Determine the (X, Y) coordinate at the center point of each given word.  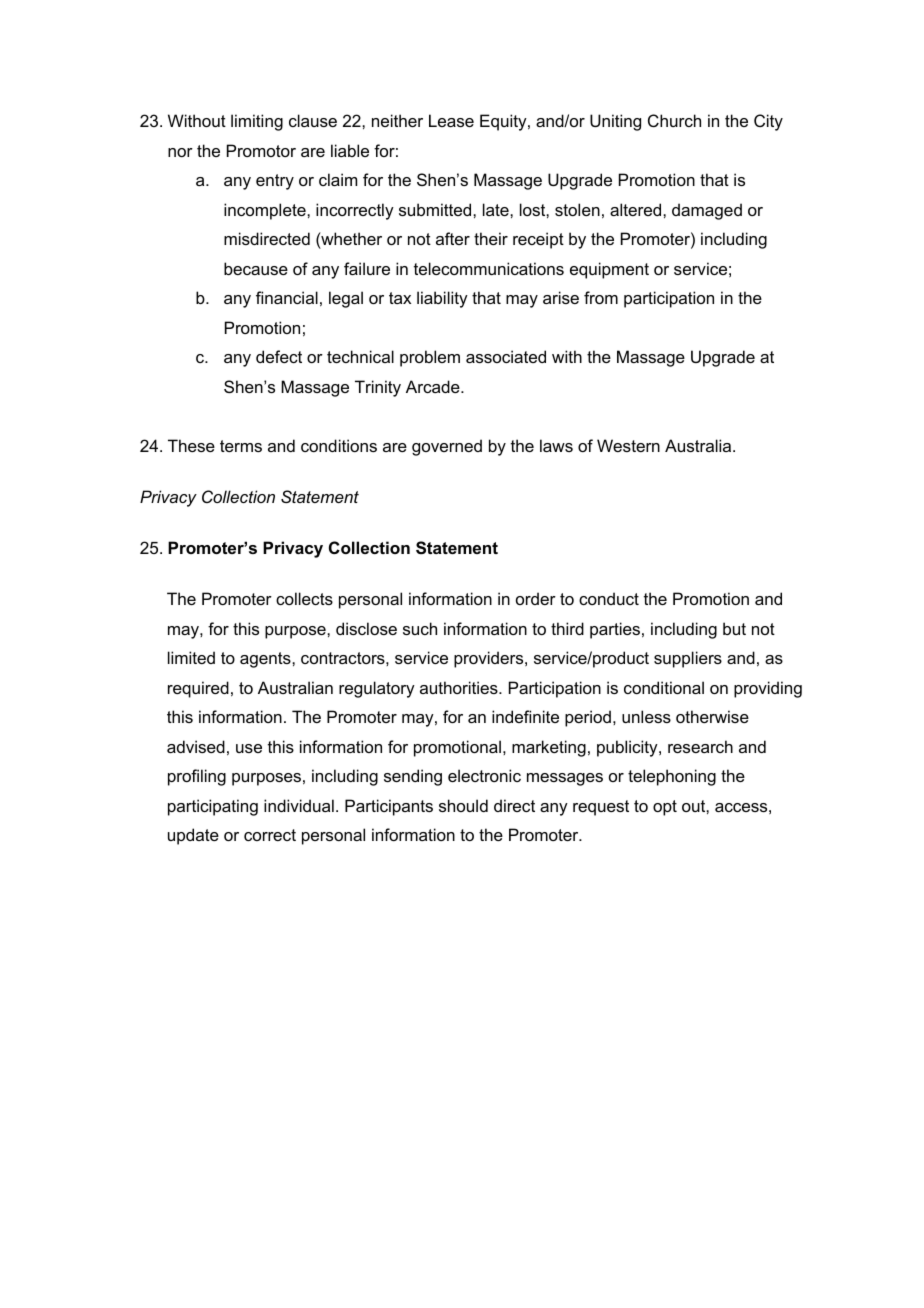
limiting (257, 122)
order (536, 598)
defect (279, 356)
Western (628, 445)
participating (213, 807)
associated (506, 356)
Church (674, 120)
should (463, 805)
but (734, 628)
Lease (451, 120)
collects (304, 598)
